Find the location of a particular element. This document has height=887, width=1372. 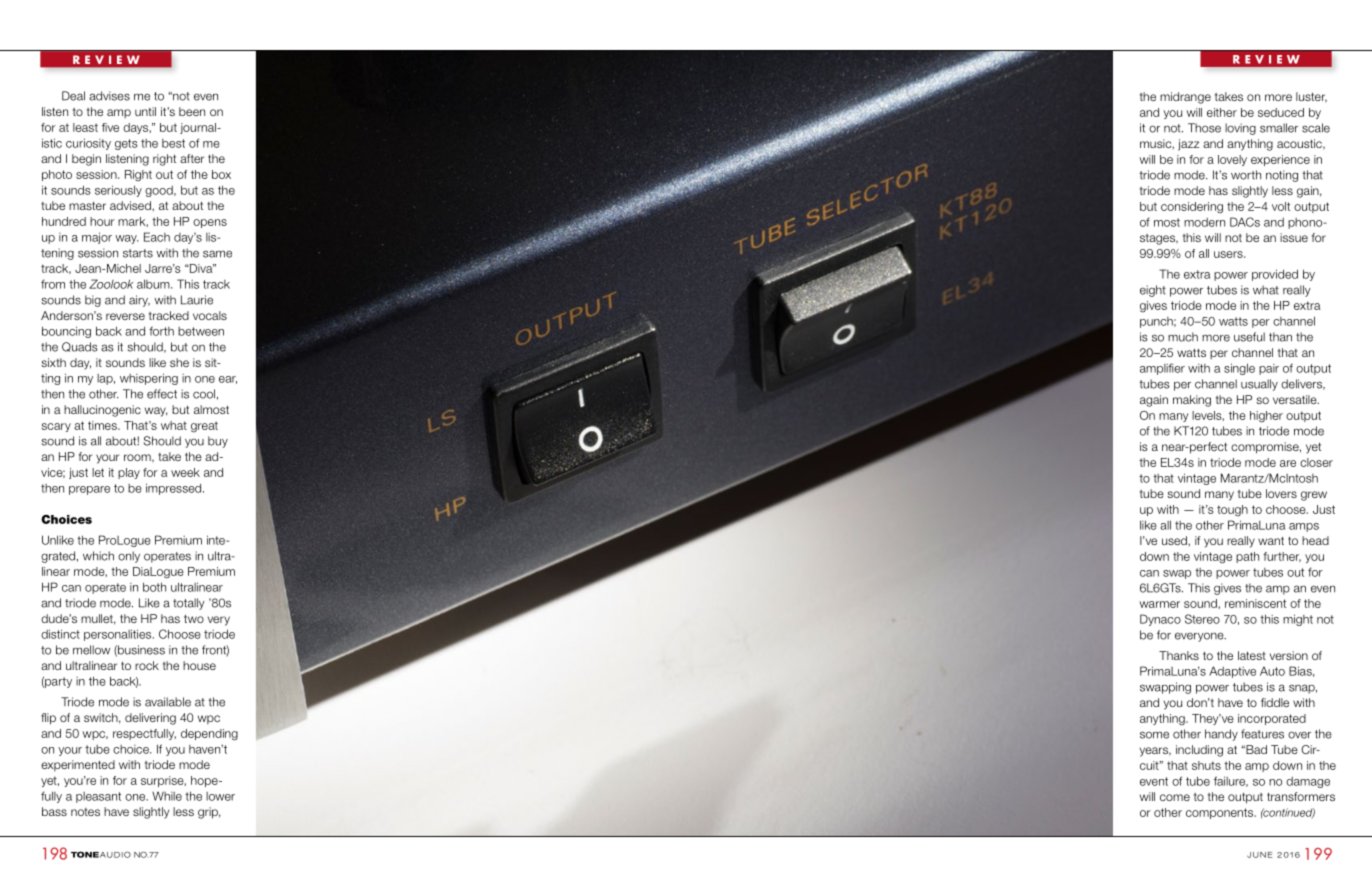

box is located at coordinates (221, 174).
